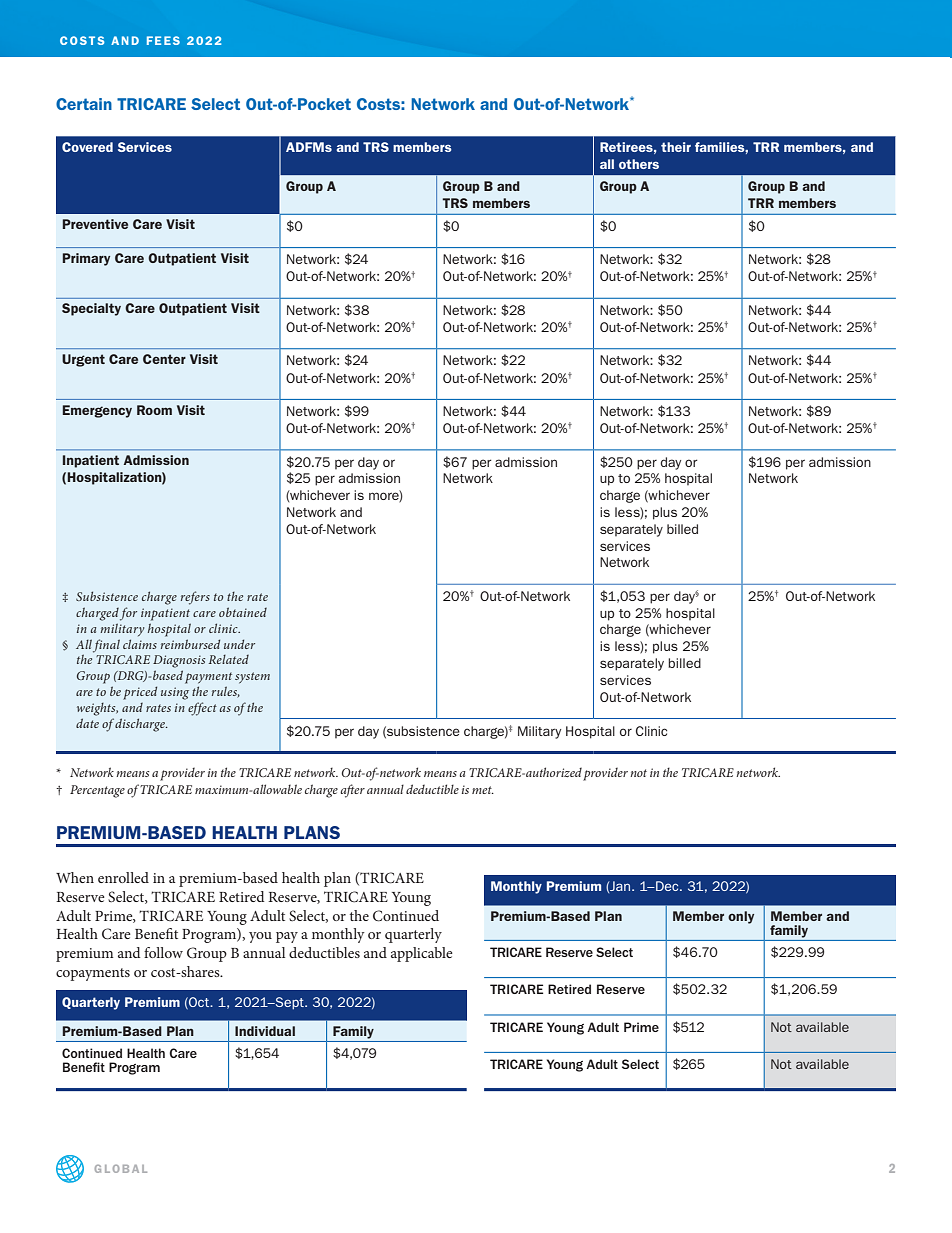 The width and height of the screenshot is (952, 1233). I want to click on obtained, so click(243, 612).
